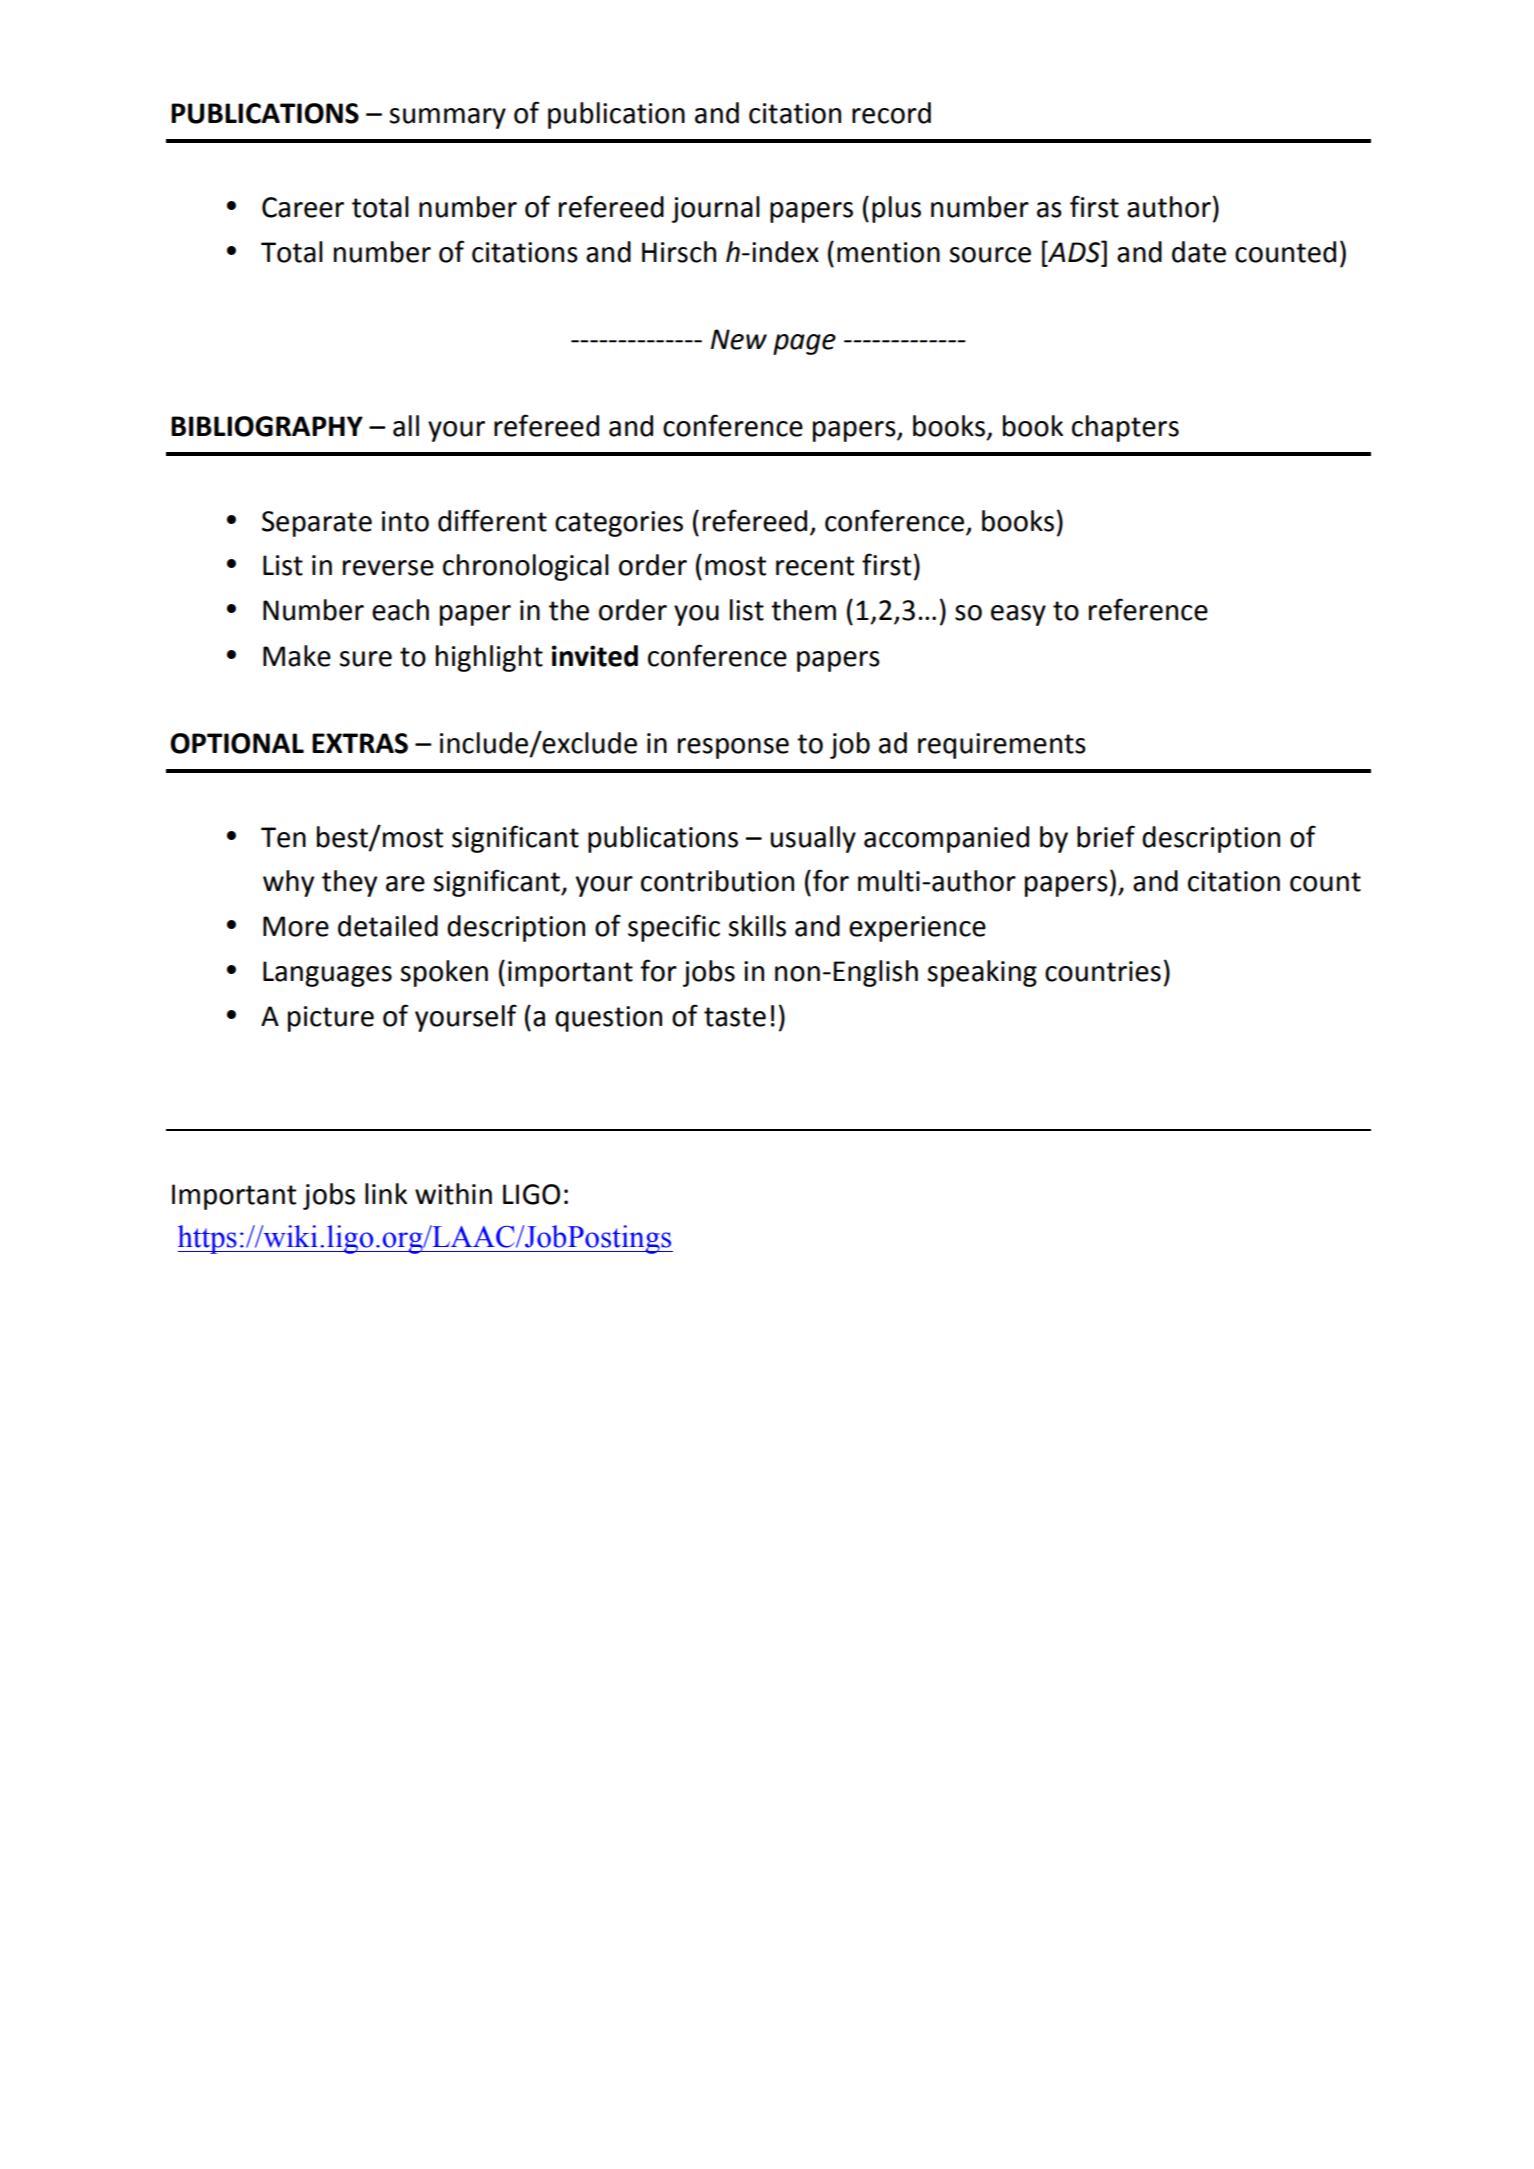 The height and width of the screenshot is (2169, 1534). Describe the element at coordinates (448, 118) in the screenshot. I see `summary` at that location.
